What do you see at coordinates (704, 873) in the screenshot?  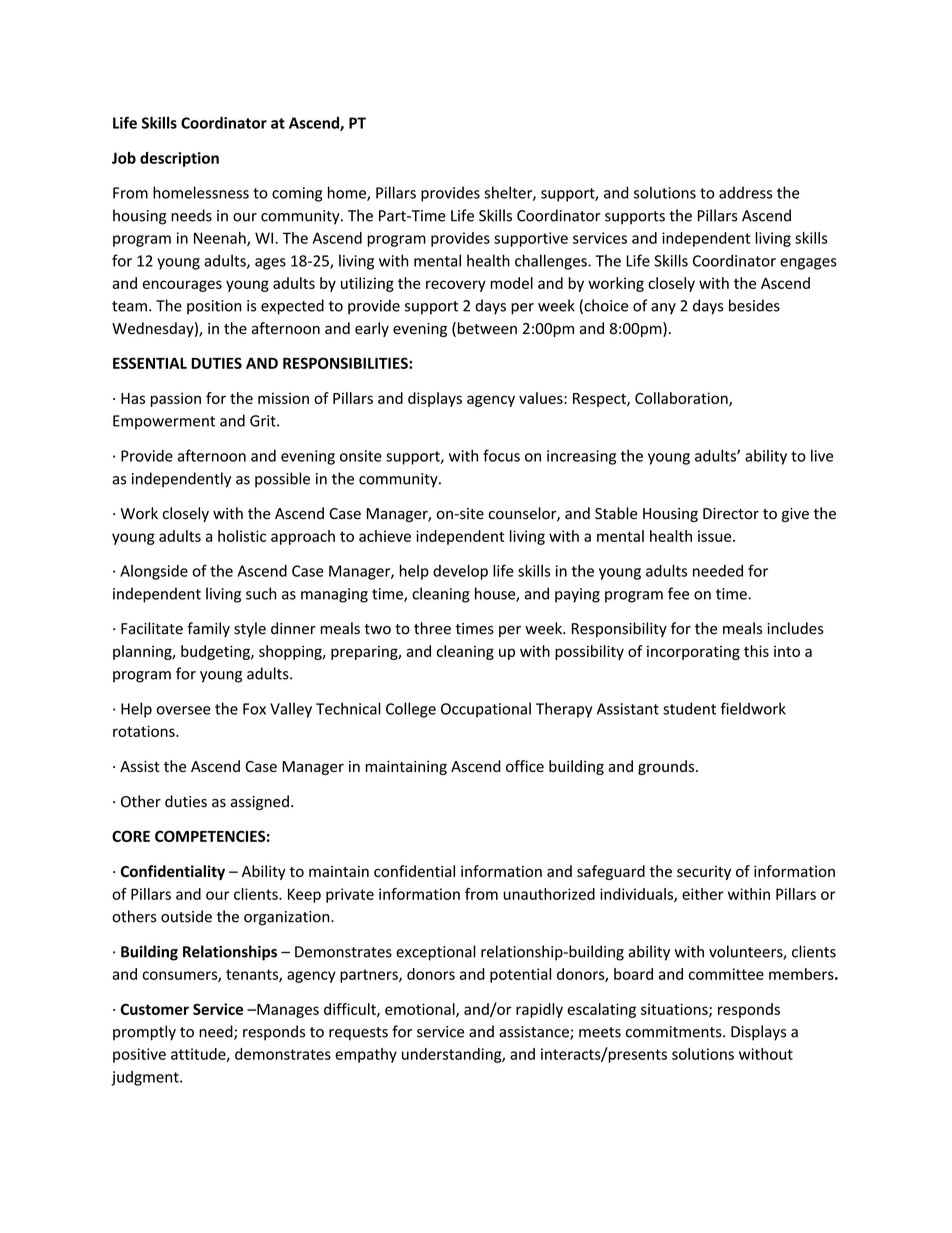 I see `security` at bounding box center [704, 873].
